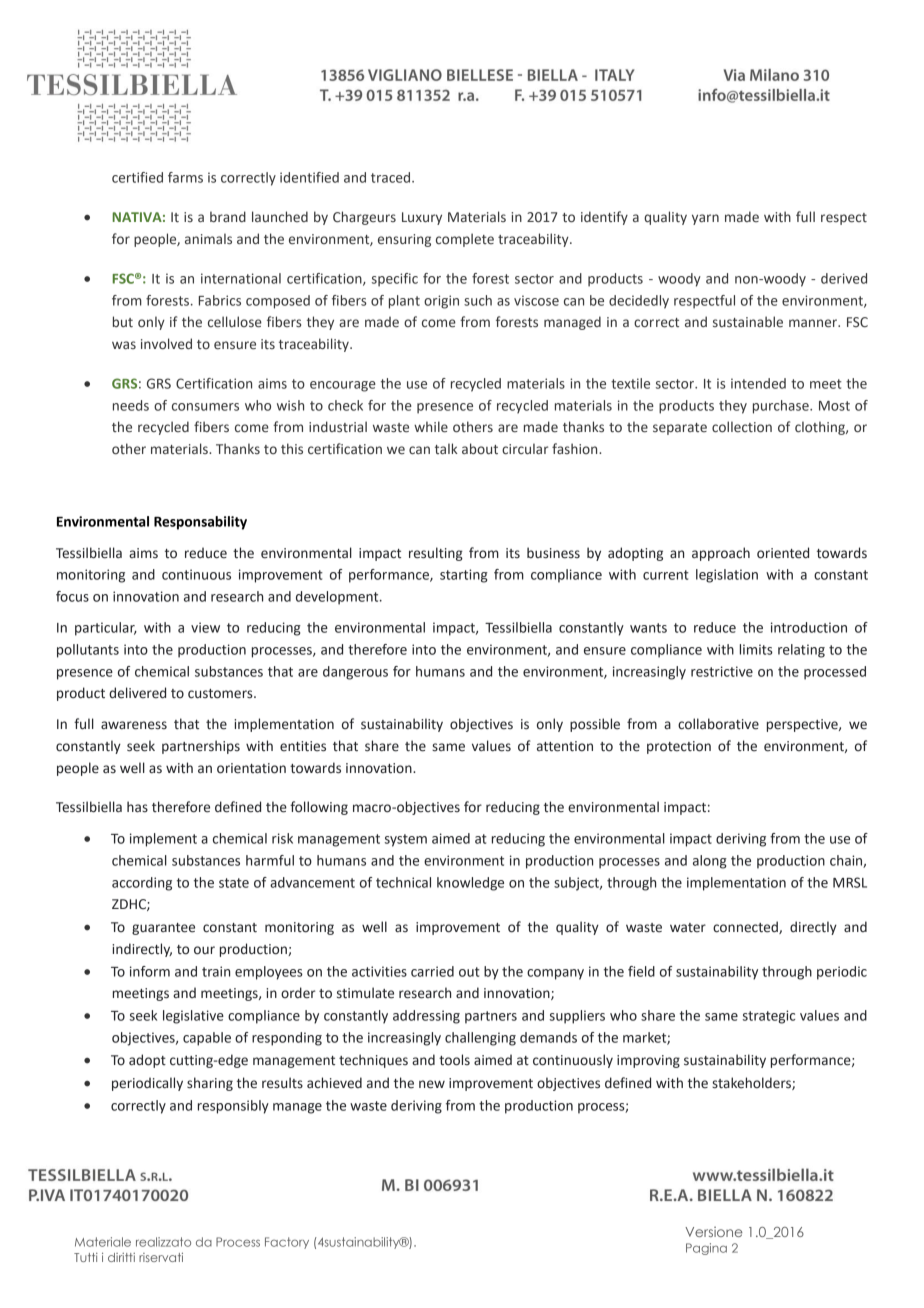 This screenshot has height=1308, width=924. I want to click on yarn, so click(705, 219).
